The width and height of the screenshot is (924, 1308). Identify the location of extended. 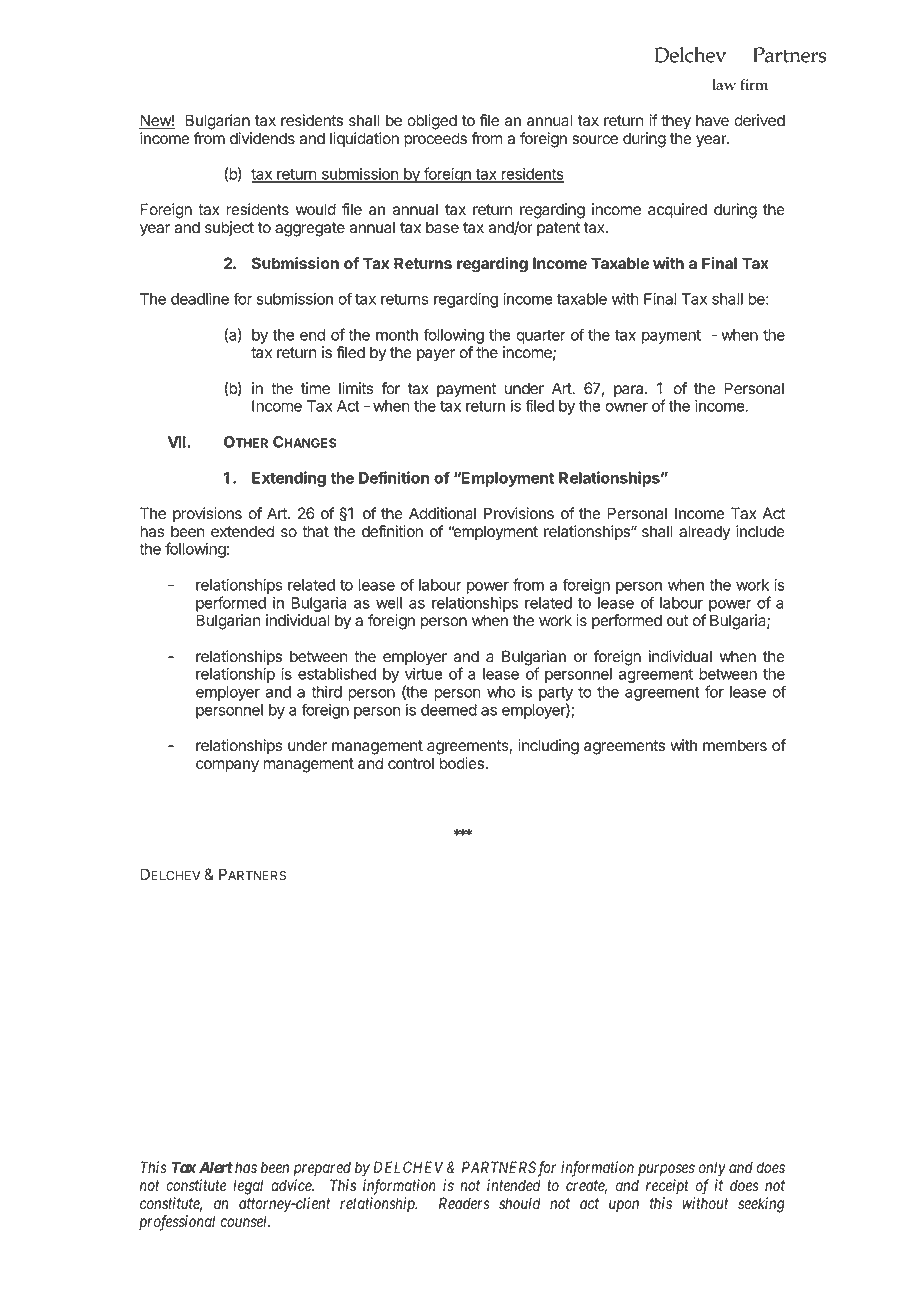
(242, 531).
